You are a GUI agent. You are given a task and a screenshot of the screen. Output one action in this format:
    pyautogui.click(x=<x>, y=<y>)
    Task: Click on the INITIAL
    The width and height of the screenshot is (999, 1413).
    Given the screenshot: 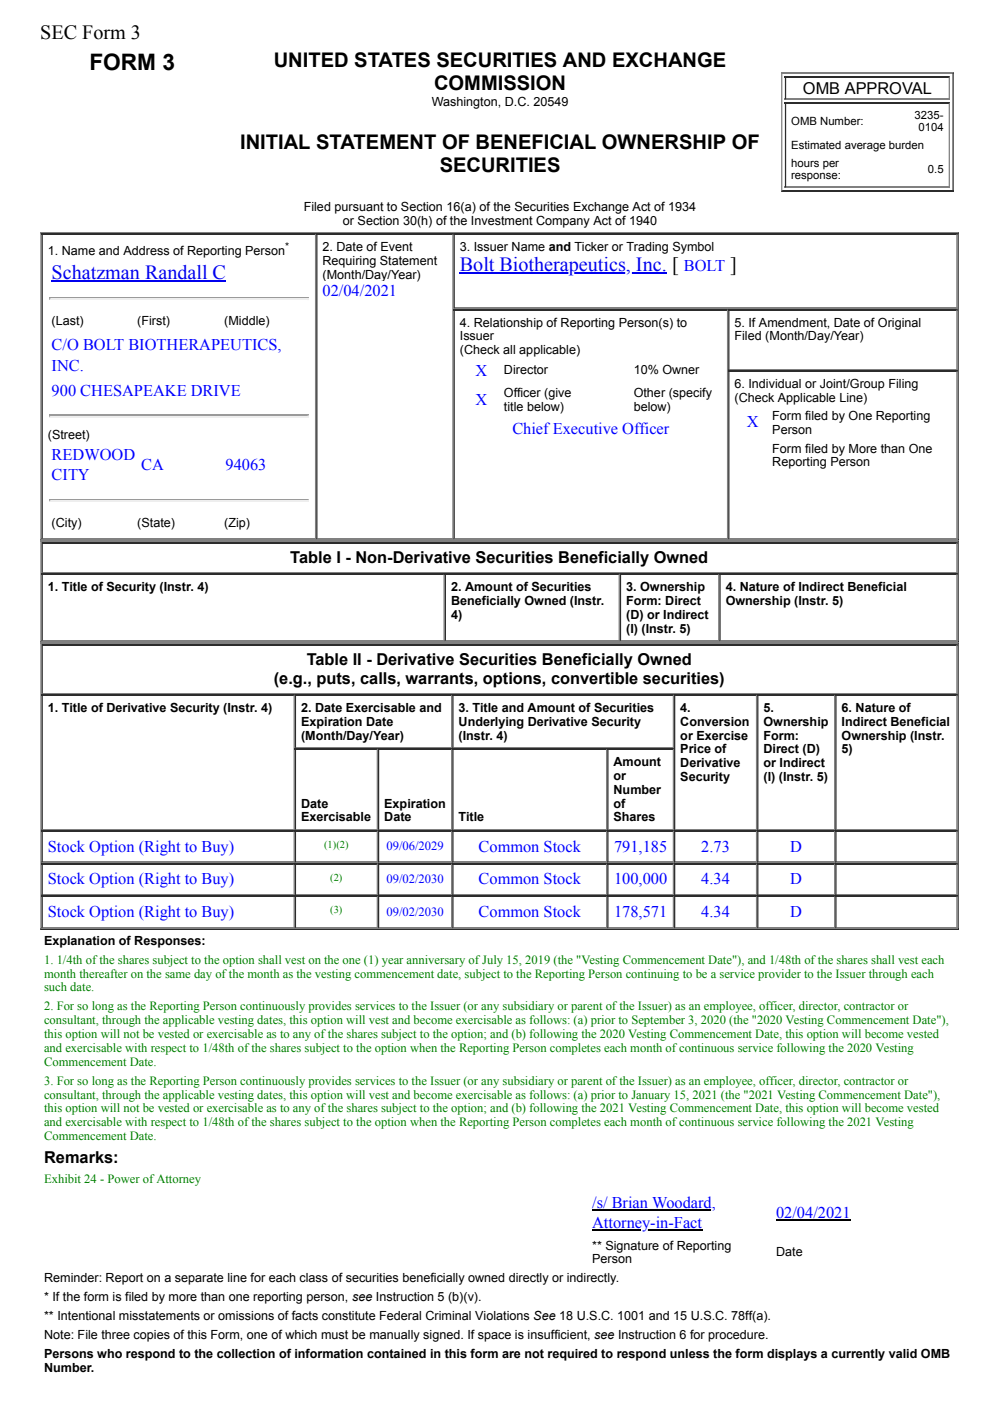 What is the action you would take?
    pyautogui.click(x=275, y=141)
